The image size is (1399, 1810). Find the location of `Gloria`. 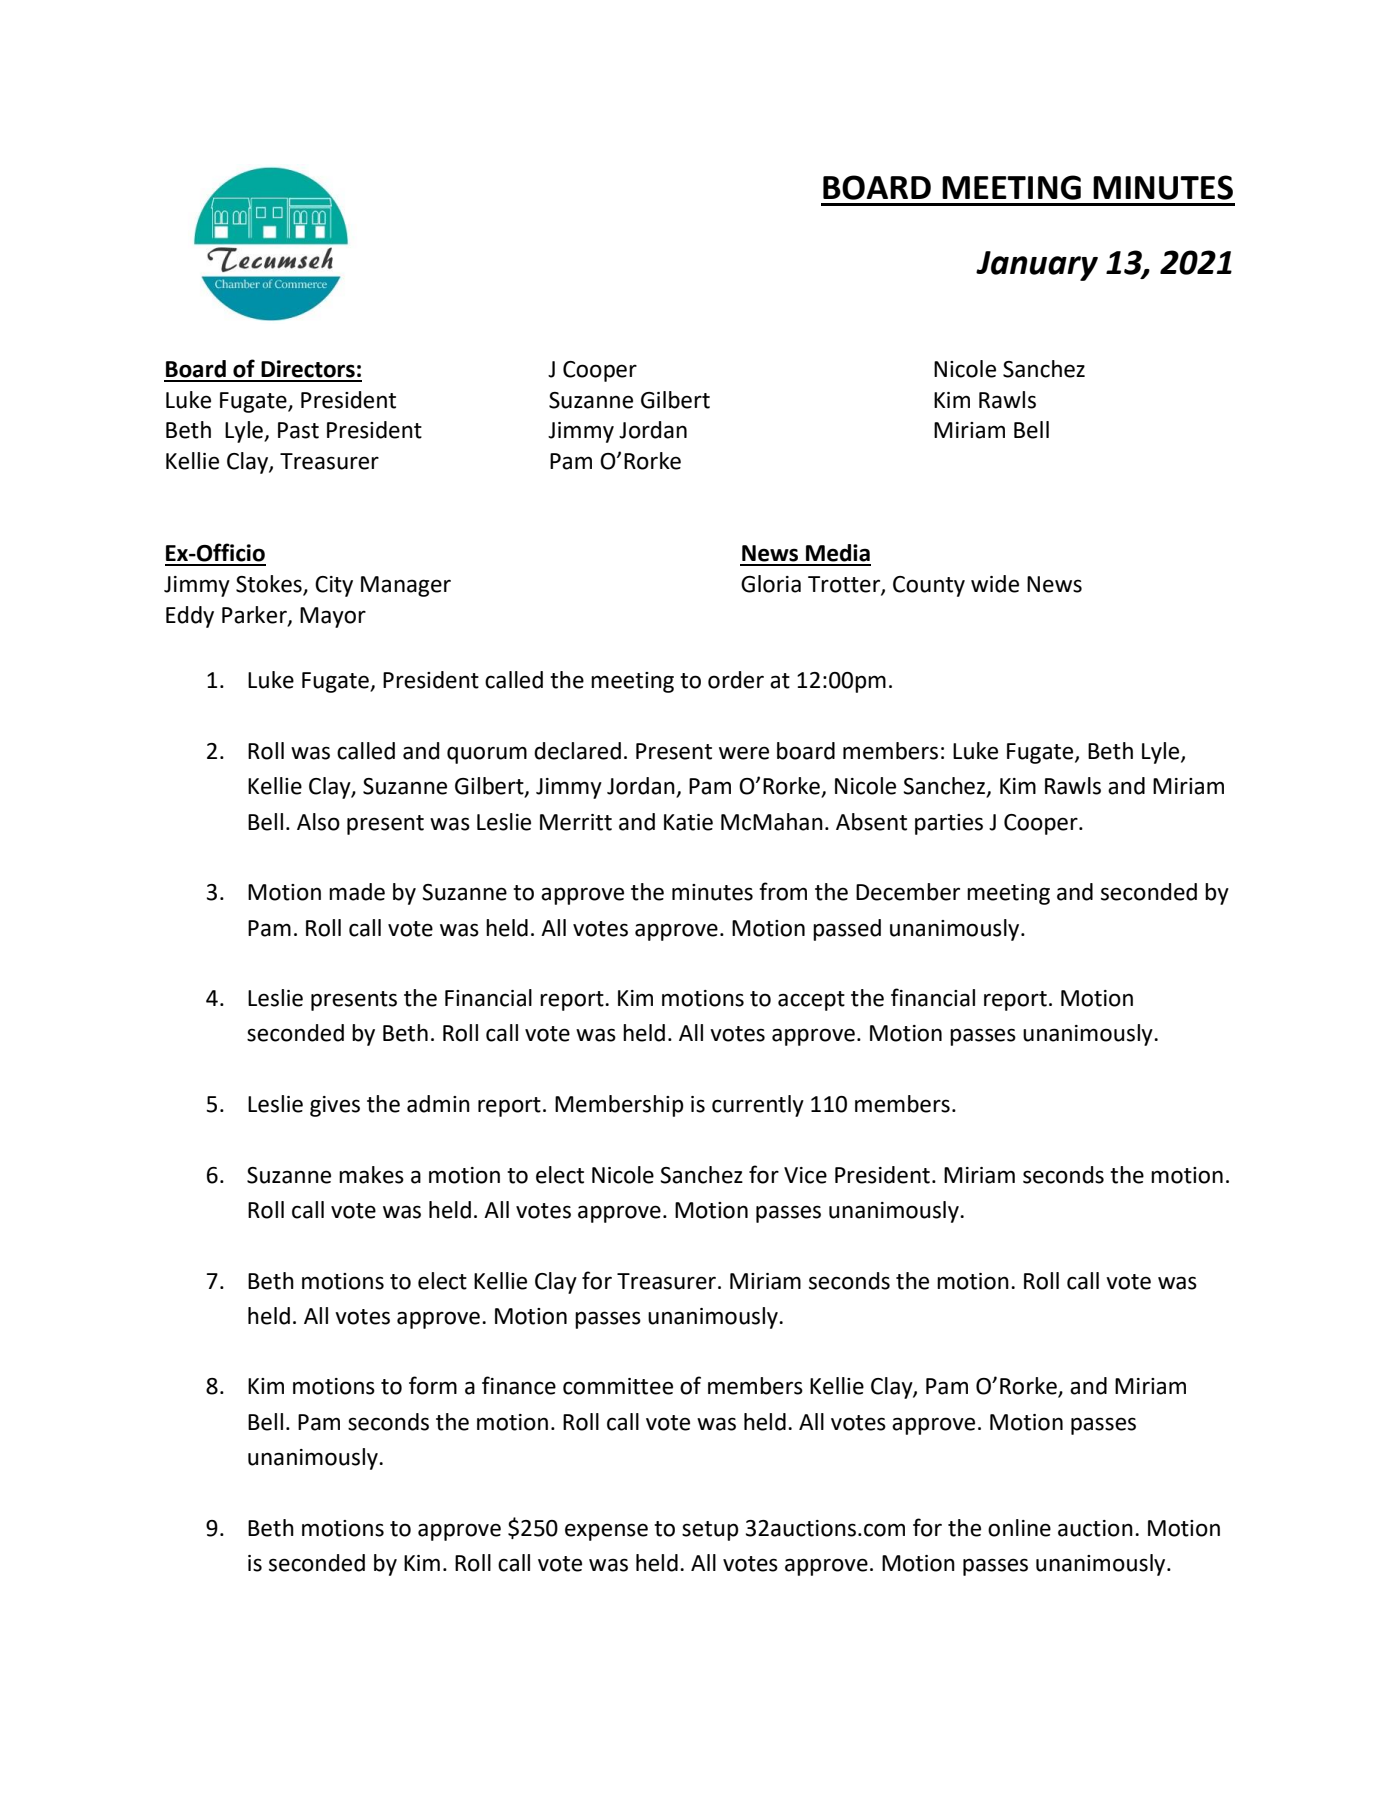

Gloria is located at coordinates (771, 584).
